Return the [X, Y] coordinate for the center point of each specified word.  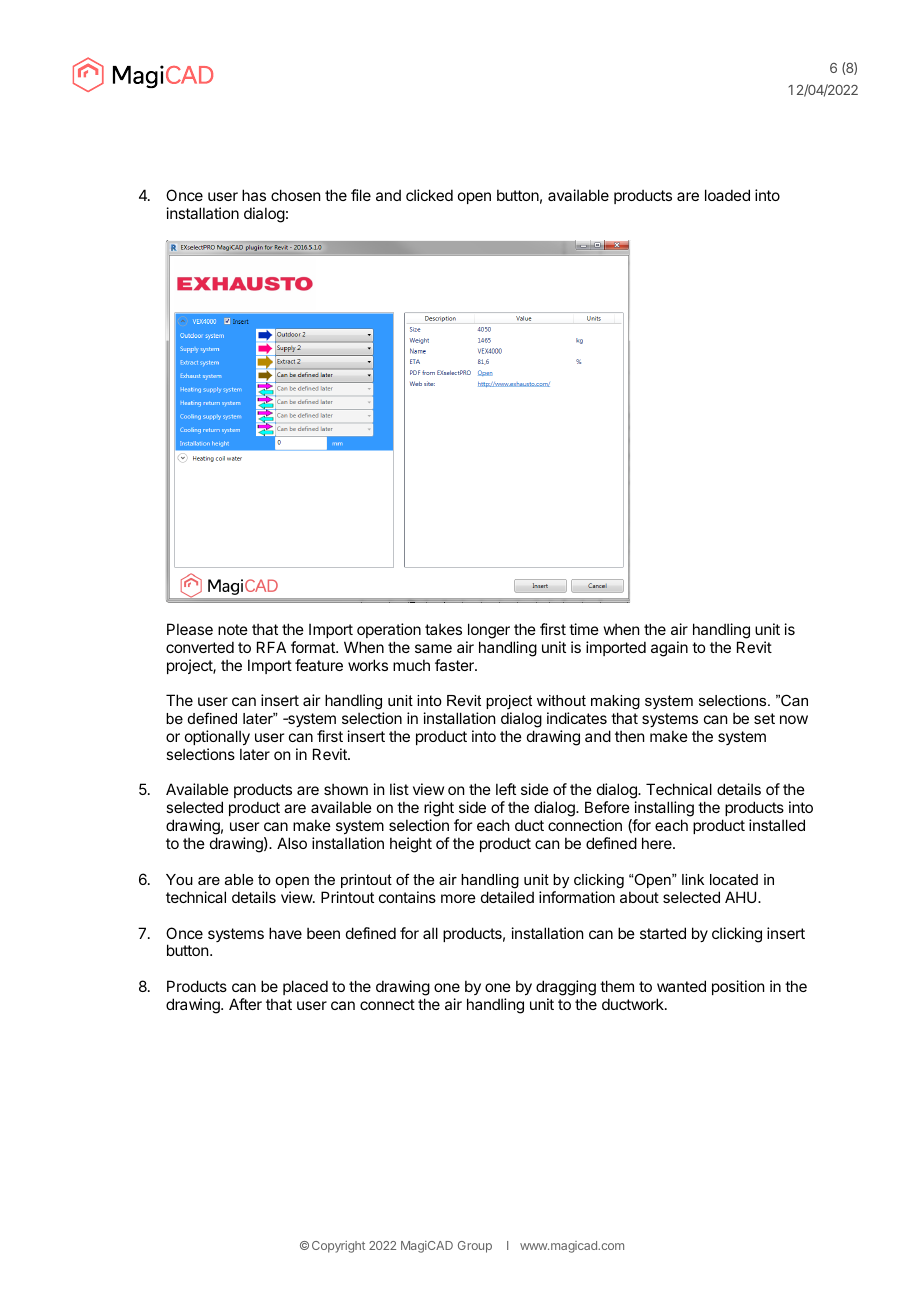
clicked [429, 195]
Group [475, 1247]
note [233, 629]
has [254, 195]
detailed [507, 897]
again [669, 649]
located [734, 879]
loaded [727, 195]
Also [292, 843]
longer [489, 631]
